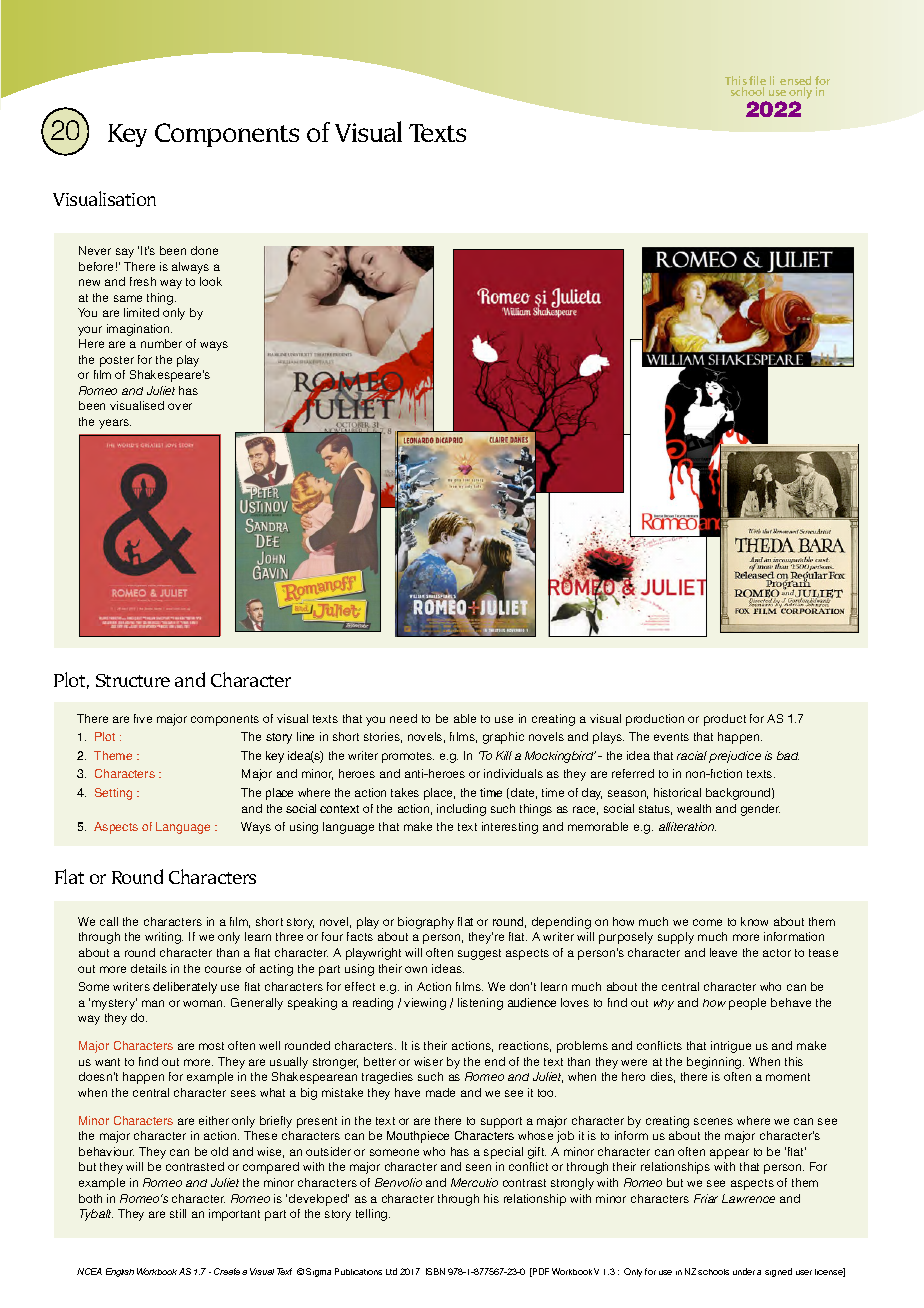 The image size is (924, 1308). What do you see at coordinates (479, 954) in the image?
I see `suggest` at bounding box center [479, 954].
